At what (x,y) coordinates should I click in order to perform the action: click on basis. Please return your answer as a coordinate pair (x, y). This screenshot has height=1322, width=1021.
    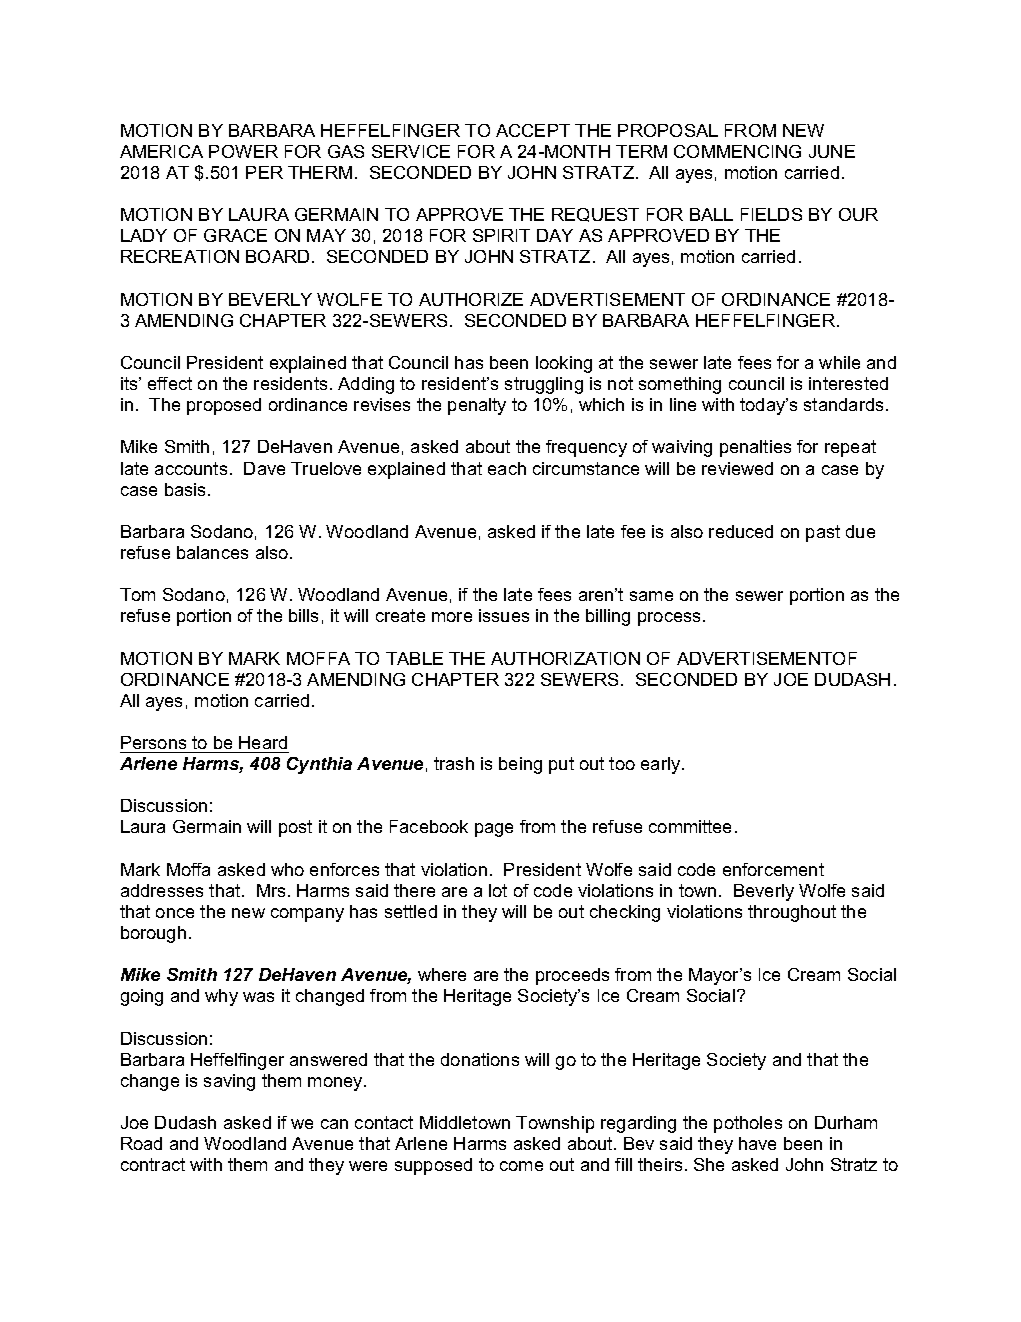
    Looking at the image, I should click on (187, 489).
